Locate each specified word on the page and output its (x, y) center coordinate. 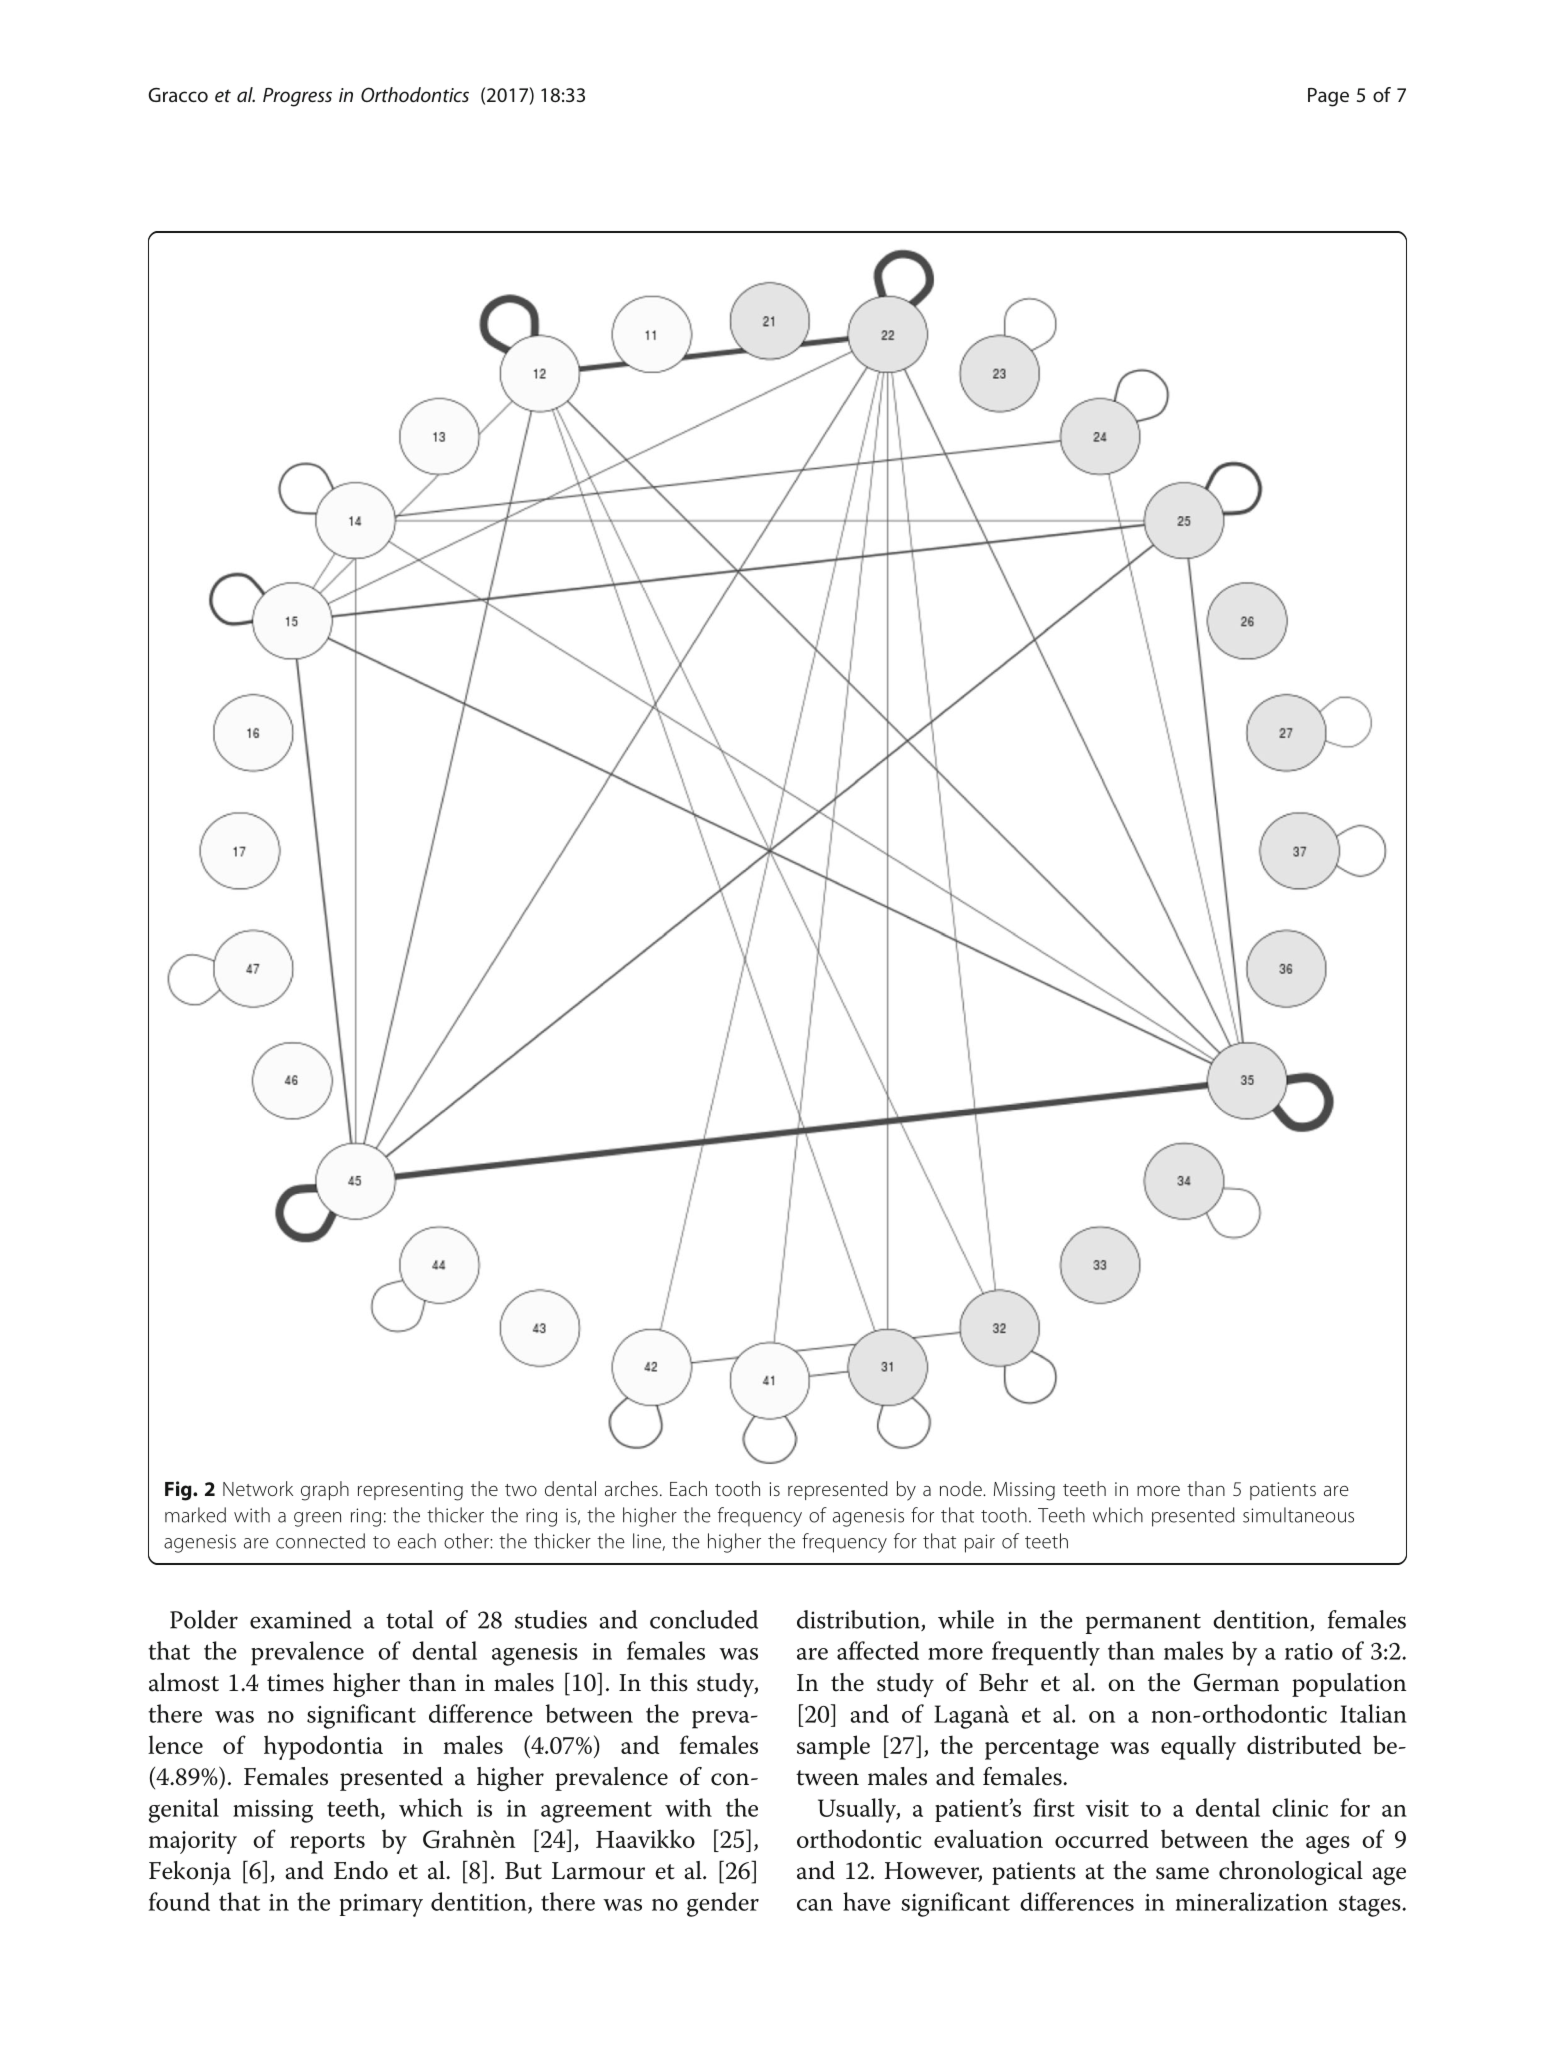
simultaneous (1298, 1515)
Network (258, 1488)
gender (723, 1904)
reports (327, 1843)
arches (631, 1488)
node (962, 1488)
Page (1328, 97)
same (1182, 1873)
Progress (297, 97)
